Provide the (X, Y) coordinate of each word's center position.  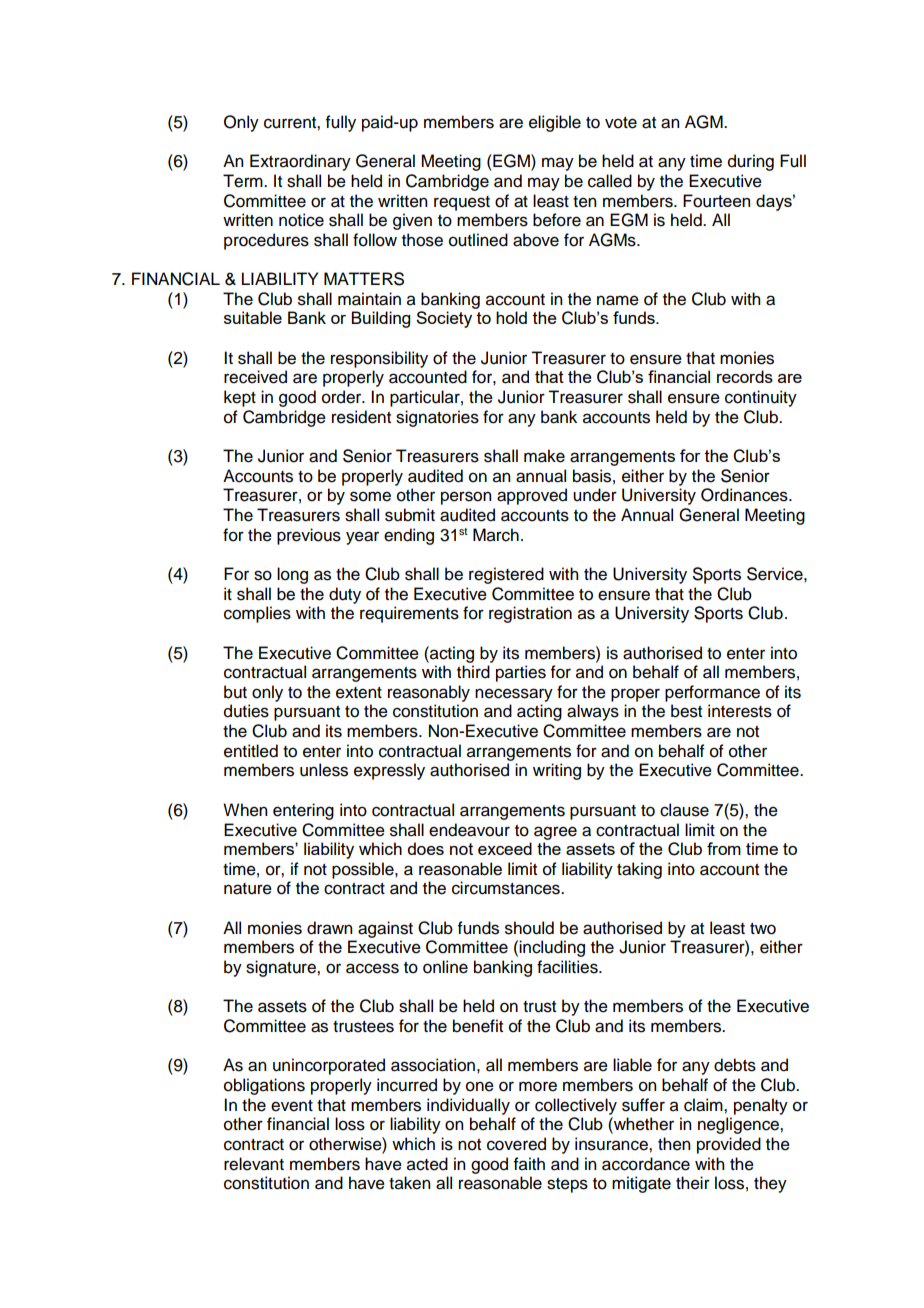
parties (521, 673)
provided (729, 1145)
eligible (555, 123)
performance (712, 693)
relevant (254, 1164)
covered (516, 1144)
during (751, 162)
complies (257, 614)
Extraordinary (300, 162)
